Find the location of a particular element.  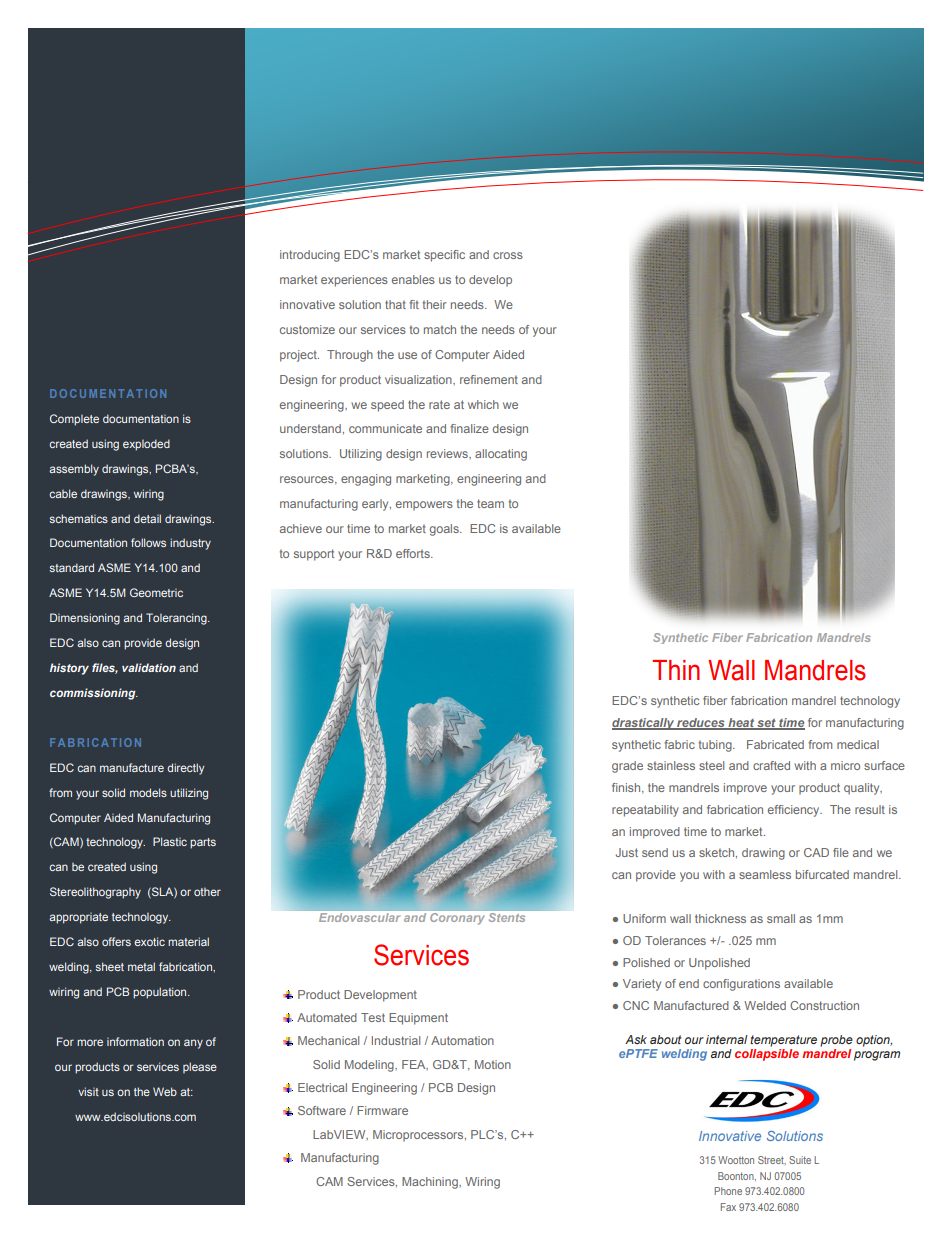

seamless is located at coordinates (765, 874).
